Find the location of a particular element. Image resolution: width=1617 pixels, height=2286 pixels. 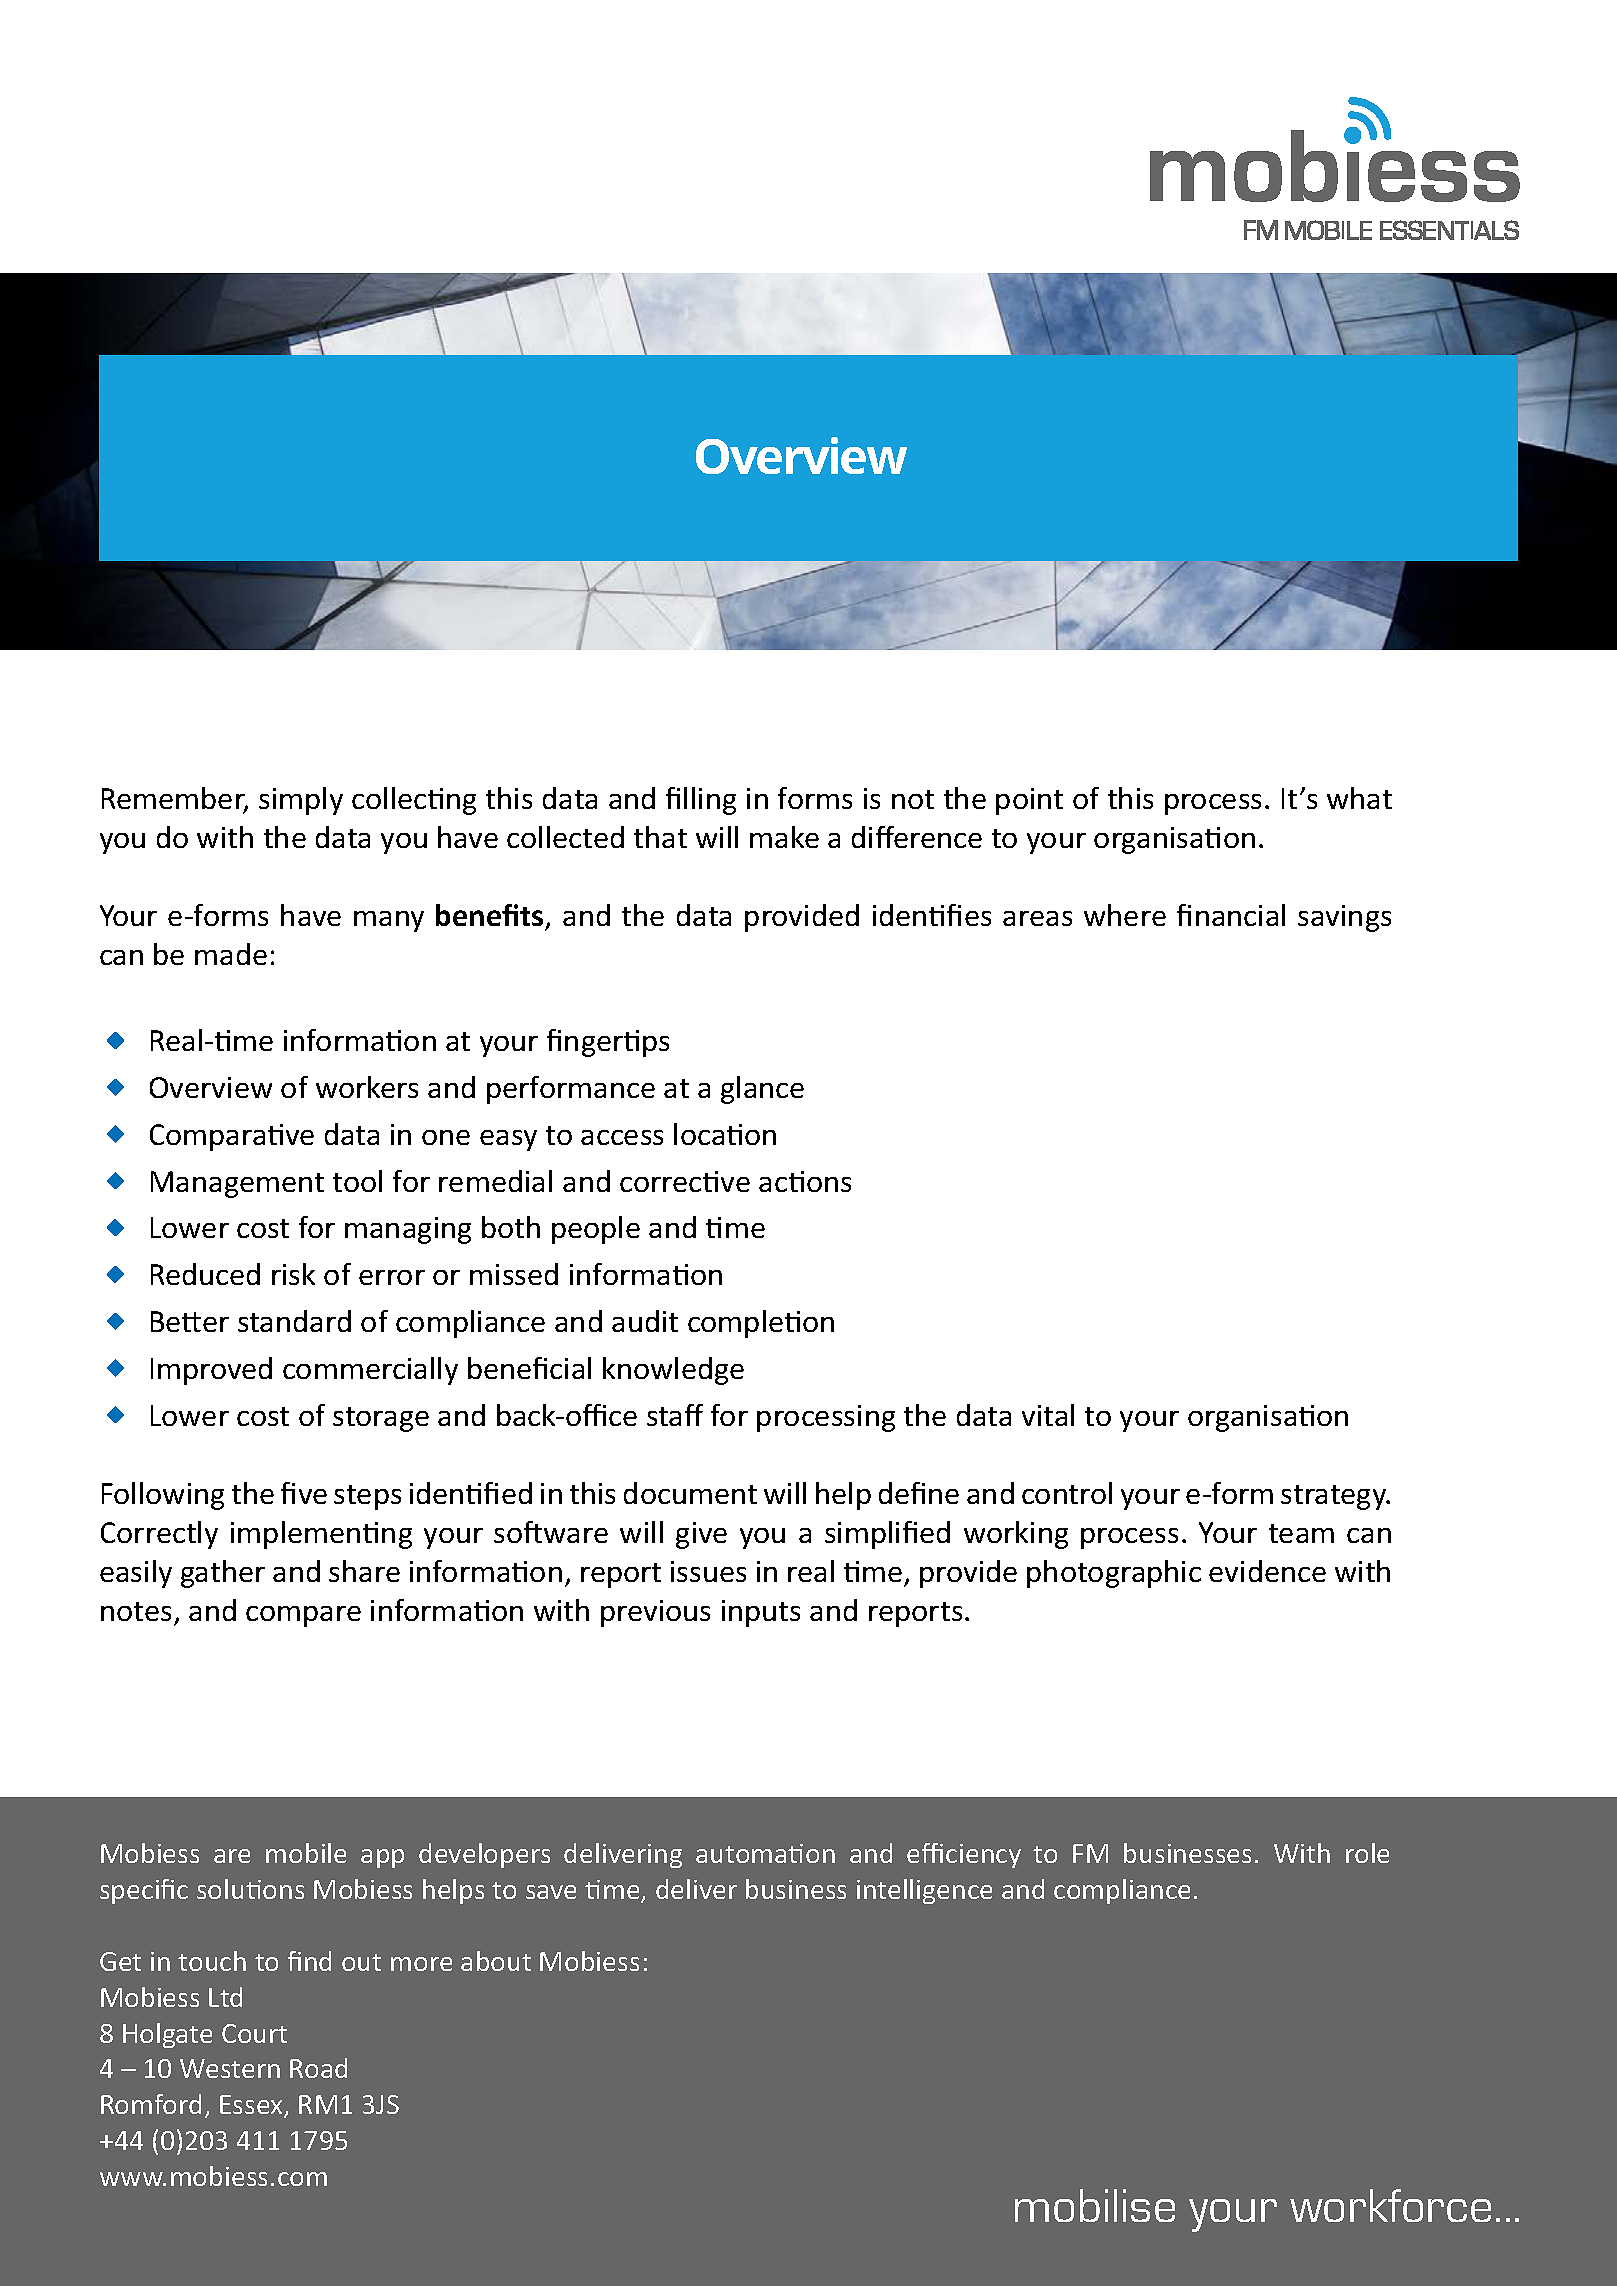

document is located at coordinates (690, 1493).
